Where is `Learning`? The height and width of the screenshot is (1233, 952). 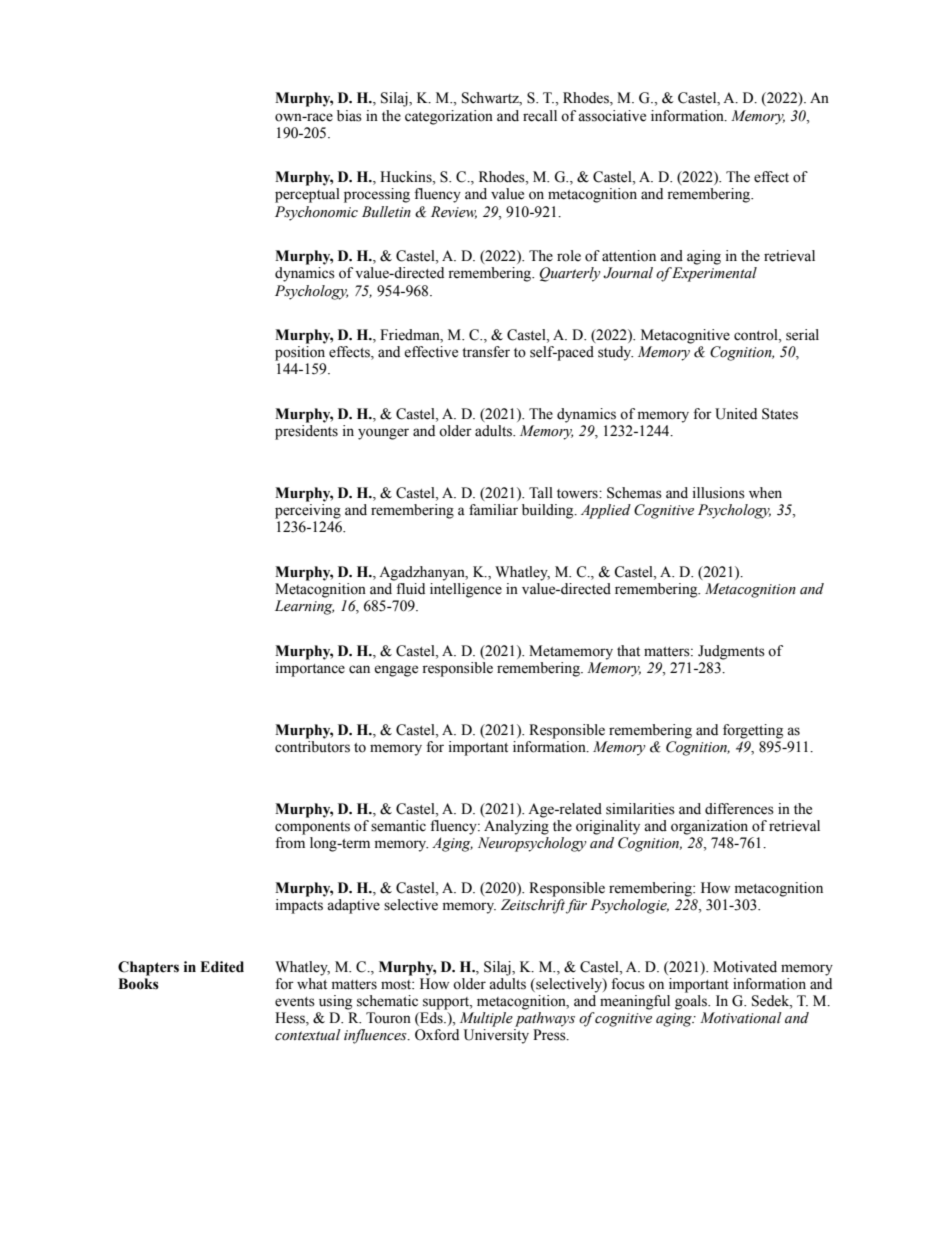
Learning is located at coordinates (304, 607).
